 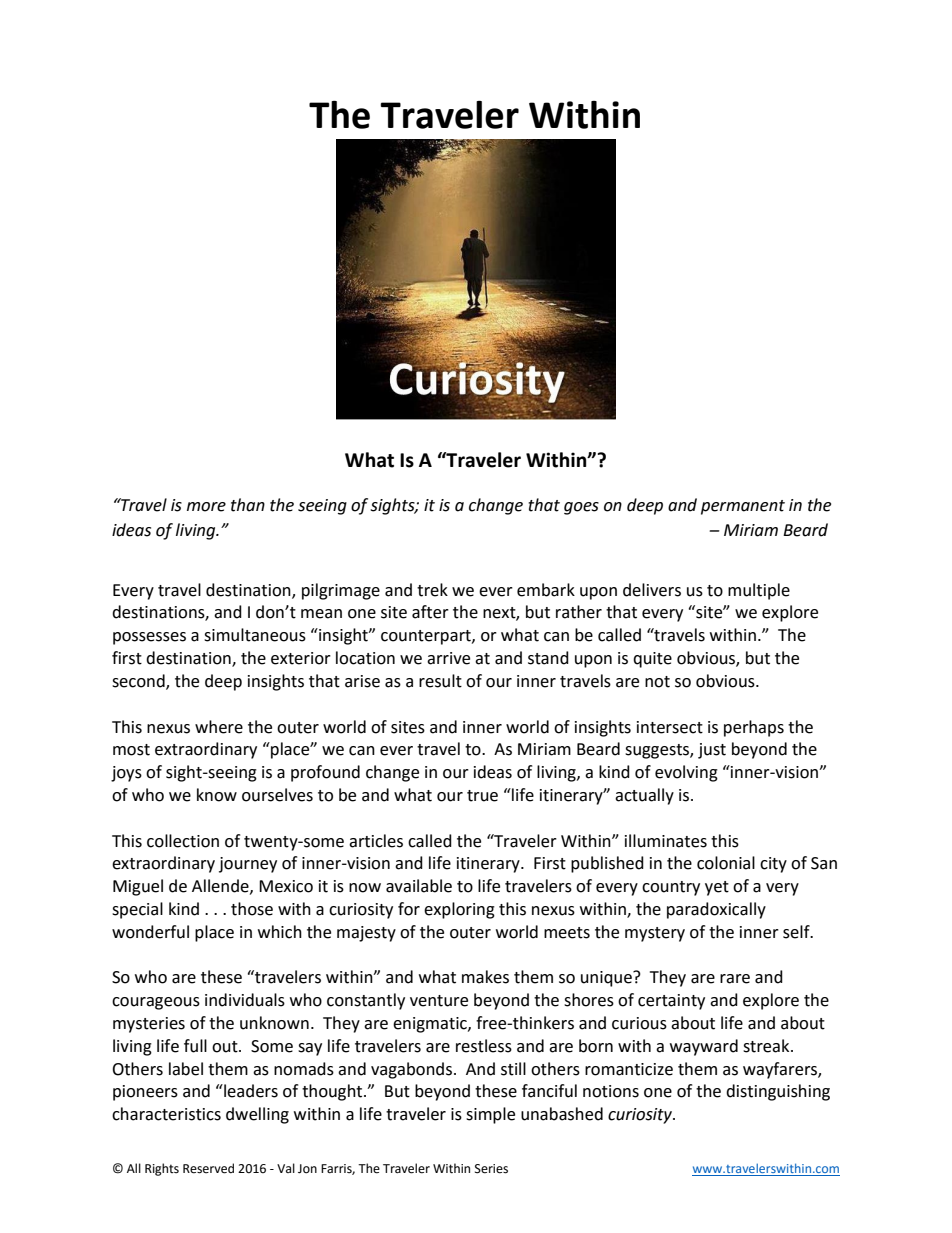 I want to click on goes, so click(x=581, y=508).
